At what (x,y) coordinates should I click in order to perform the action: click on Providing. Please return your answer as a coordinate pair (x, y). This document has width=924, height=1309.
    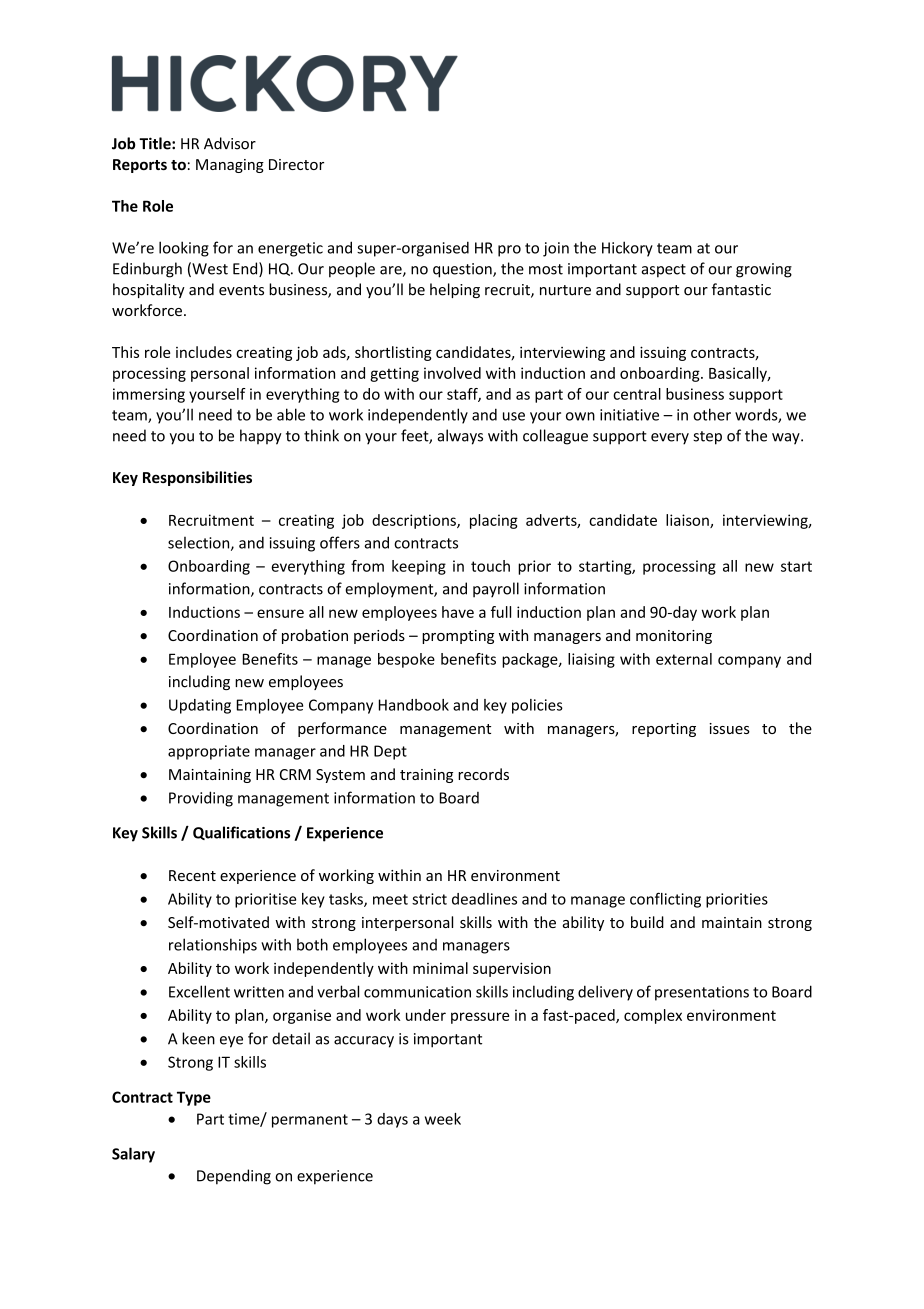
    Looking at the image, I should click on (201, 799).
